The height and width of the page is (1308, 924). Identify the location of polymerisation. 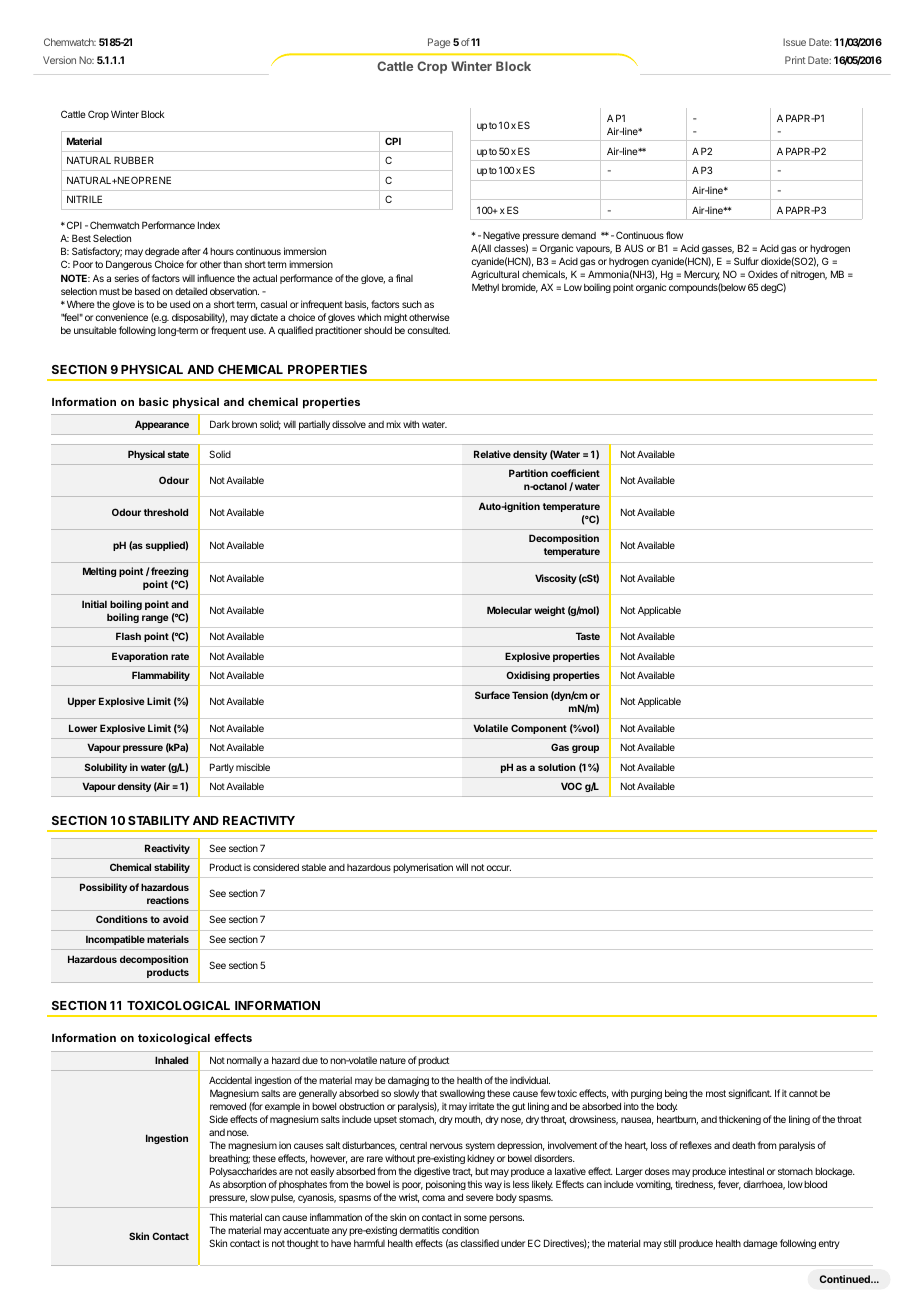
(423, 868).
